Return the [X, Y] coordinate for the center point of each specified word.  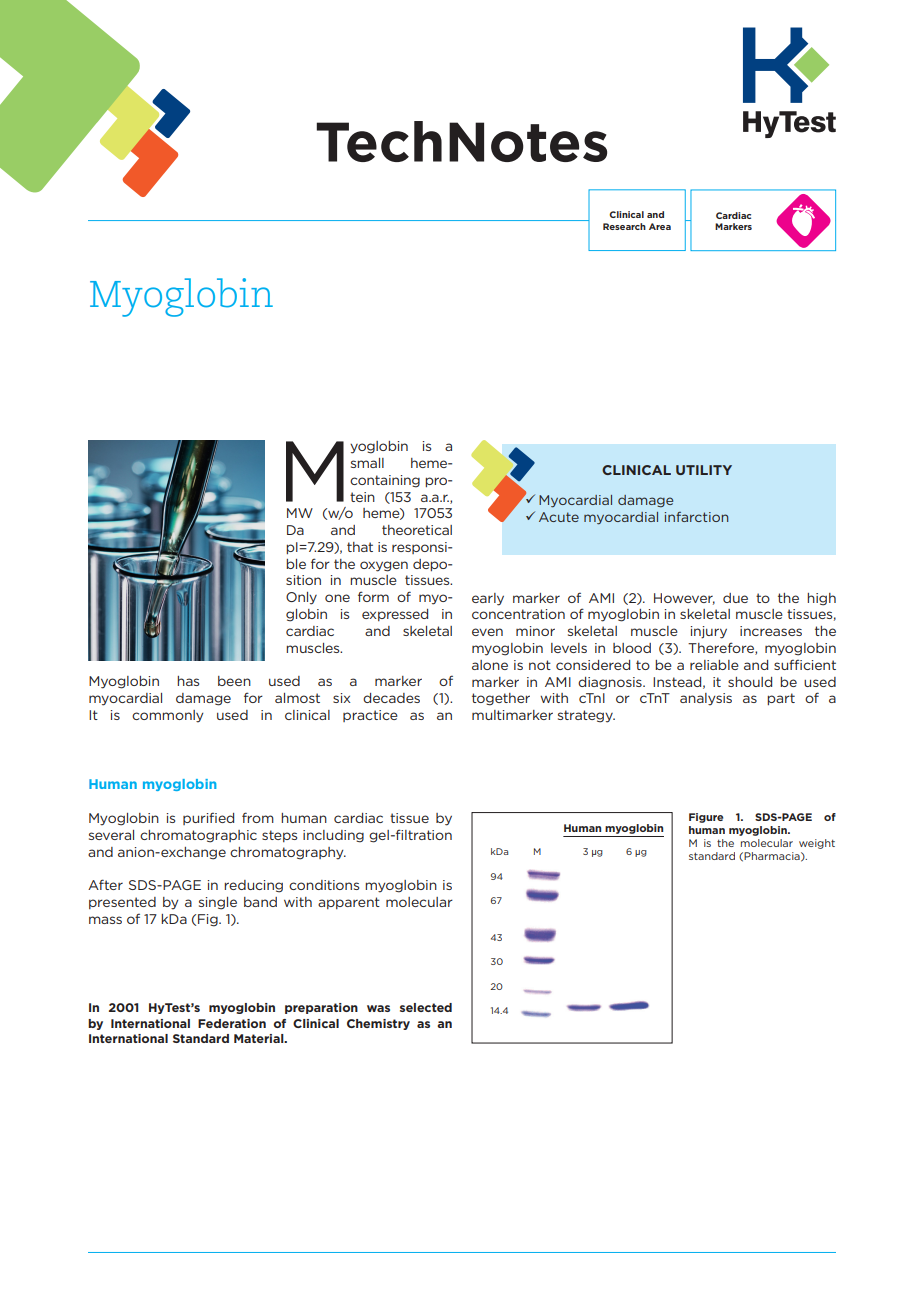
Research [624, 226]
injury [709, 632]
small [367, 463]
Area [660, 226]
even [487, 632]
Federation [232, 1023]
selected [426, 1007]
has [188, 681]
